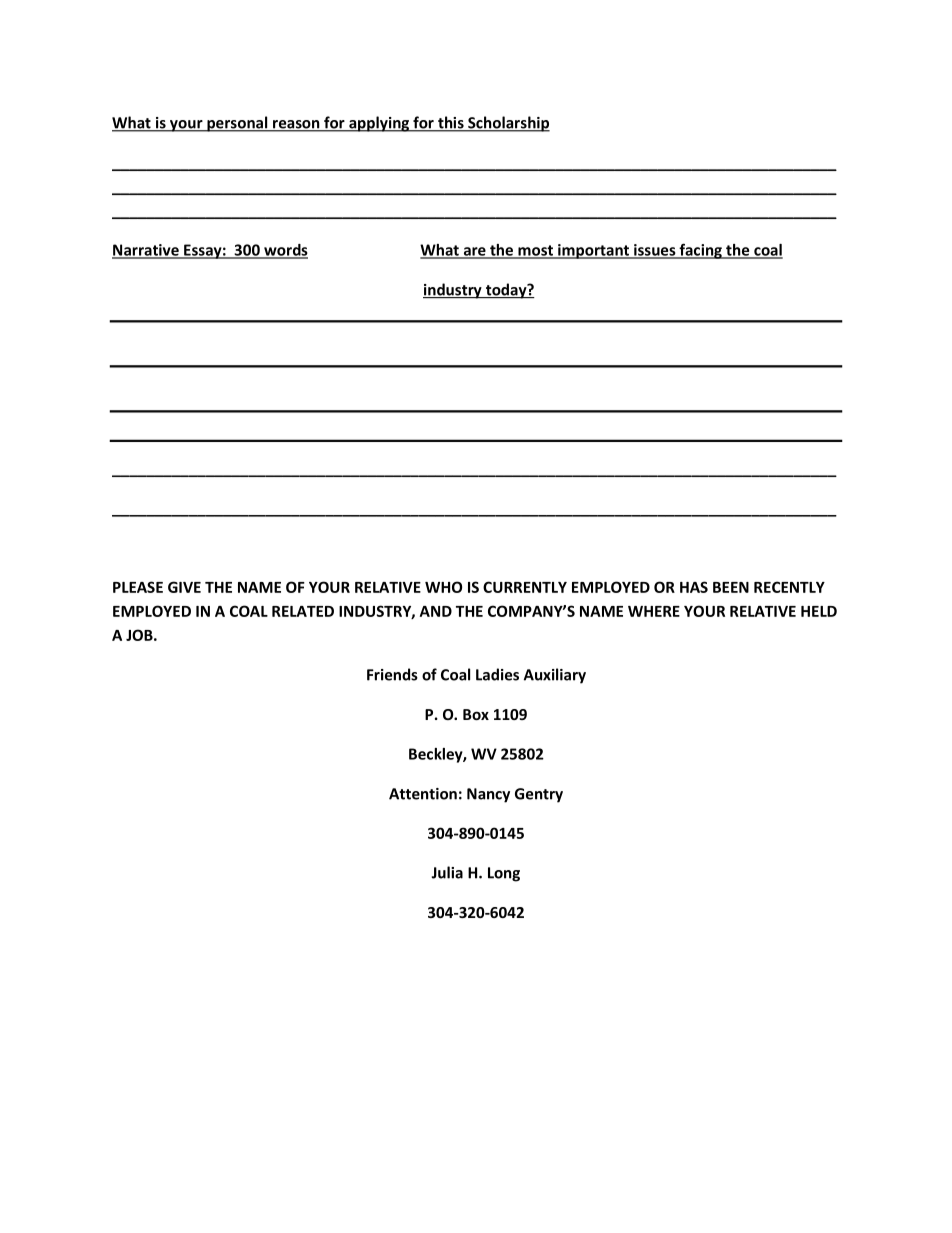  Describe the element at coordinates (504, 874) in the image. I see `Long` at that location.
